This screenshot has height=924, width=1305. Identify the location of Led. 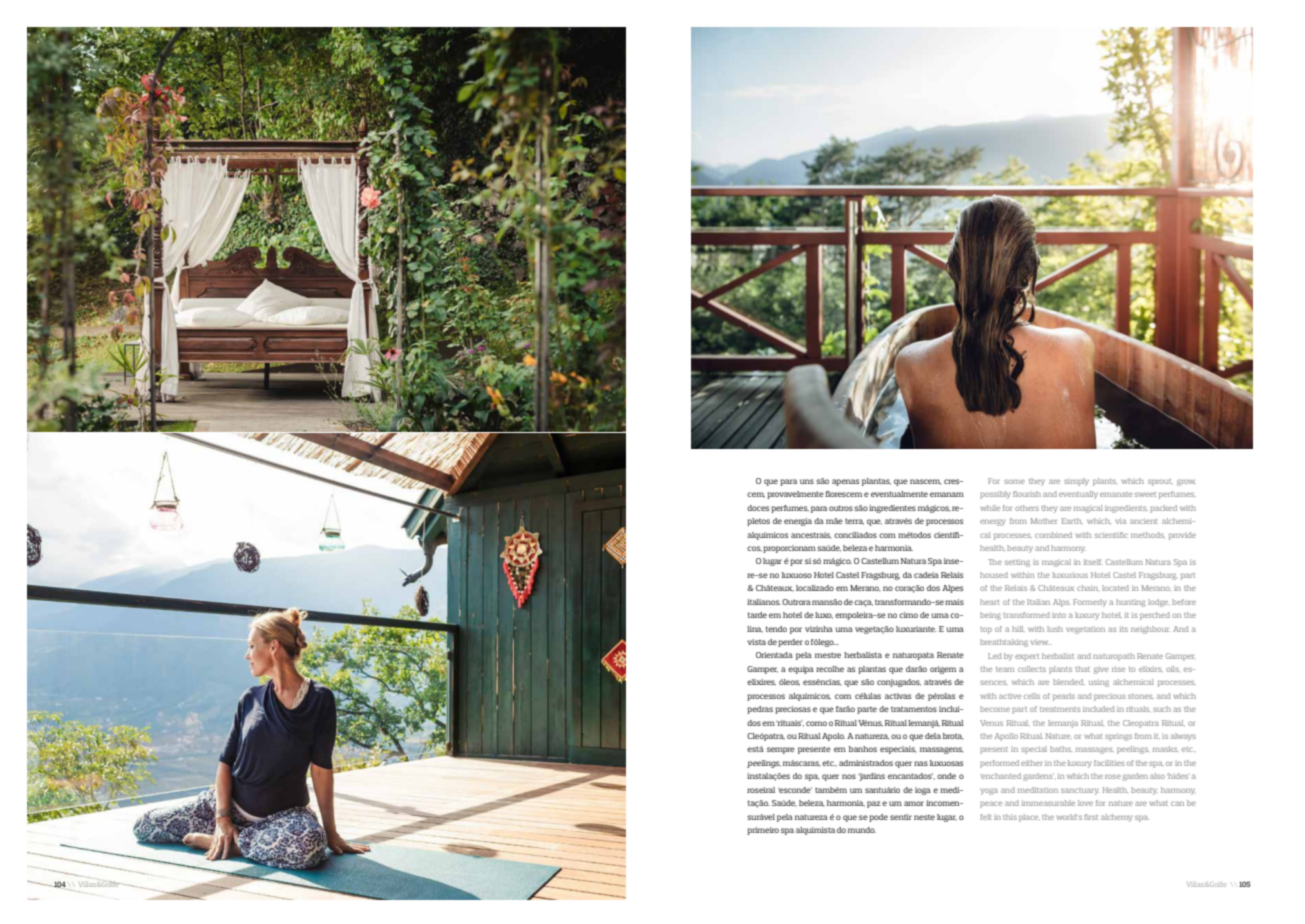
(995, 656).
